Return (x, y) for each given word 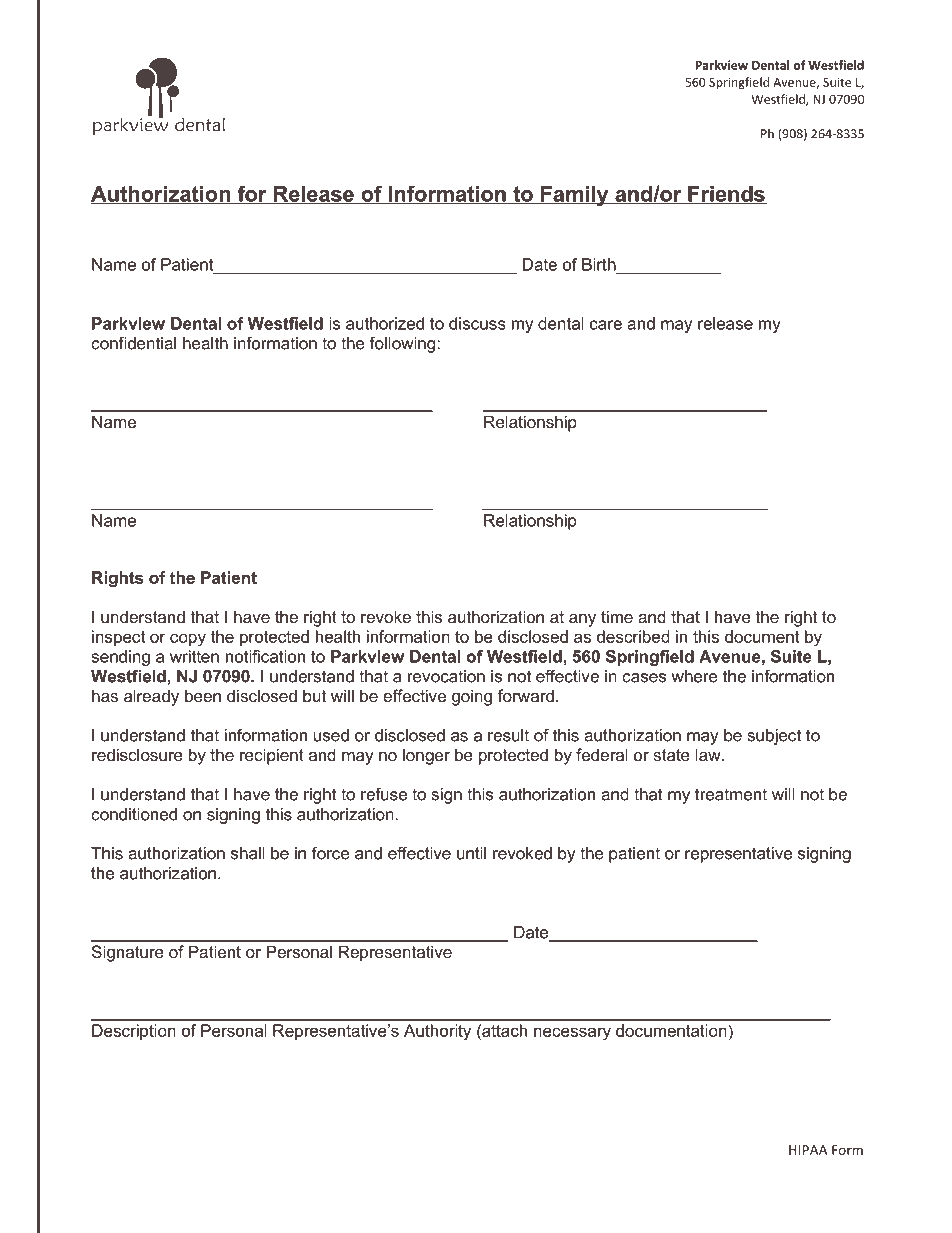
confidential (133, 343)
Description (134, 1032)
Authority (437, 1032)
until (471, 853)
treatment (731, 794)
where (694, 676)
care (606, 325)
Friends (726, 195)
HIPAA (808, 1150)
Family (575, 196)
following (403, 344)
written (194, 656)
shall (248, 853)
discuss (477, 323)
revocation (446, 676)
